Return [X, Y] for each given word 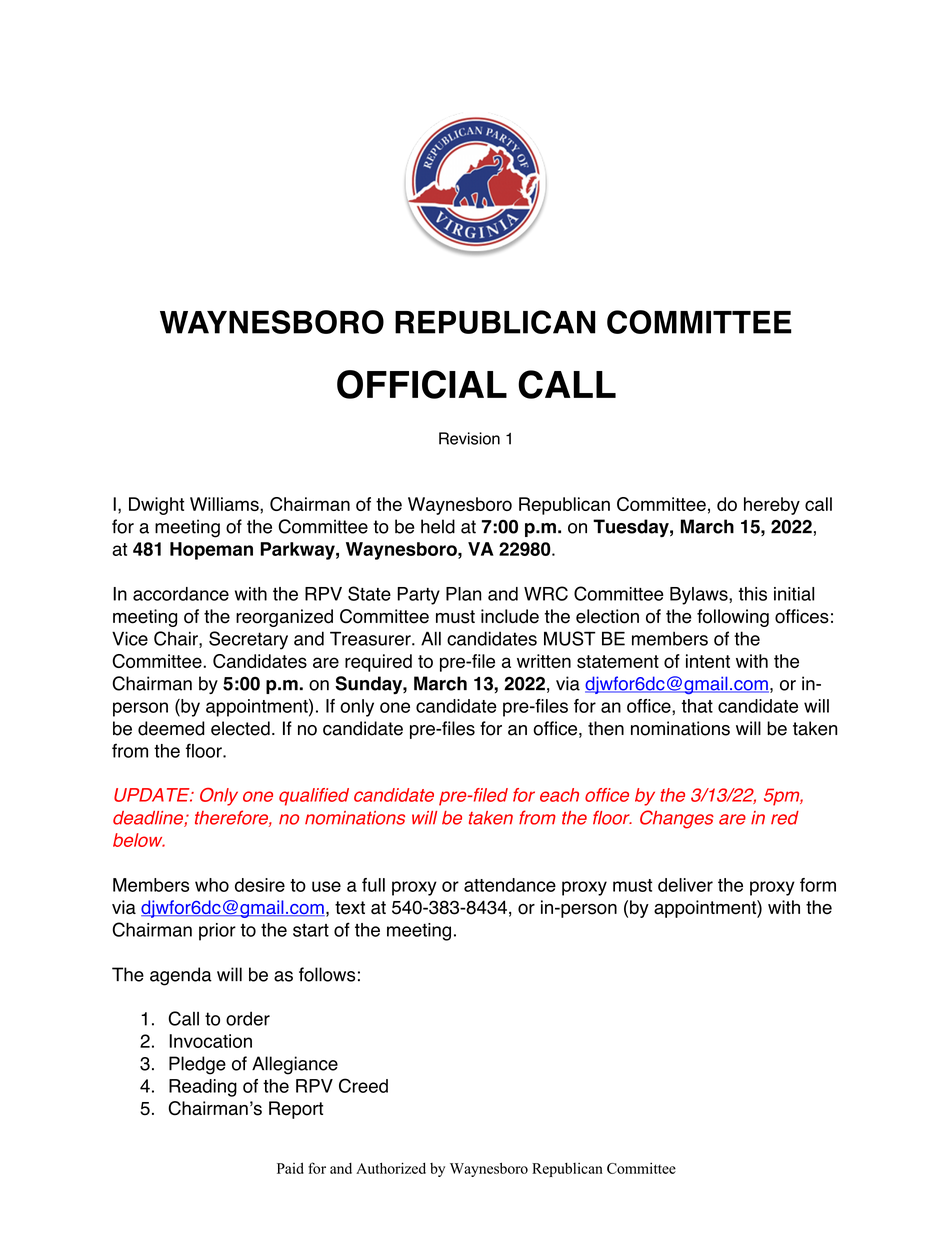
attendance [510, 885]
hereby [772, 506]
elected [240, 728]
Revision [469, 438]
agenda [181, 976]
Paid [290, 1168]
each [559, 795]
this [753, 594]
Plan [463, 594]
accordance [181, 594]
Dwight [156, 506]
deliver [685, 885]
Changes [677, 819]
